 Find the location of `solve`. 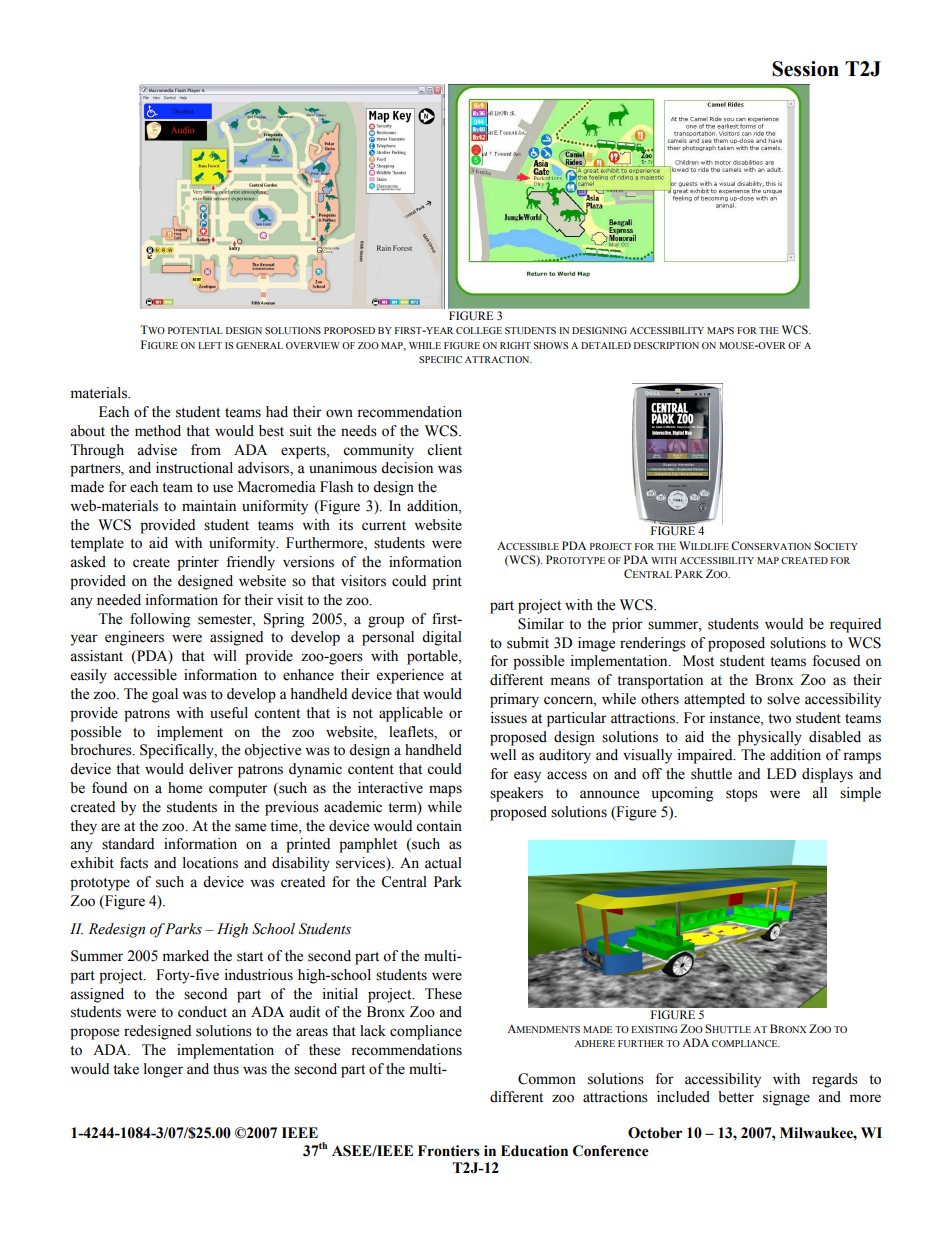

solve is located at coordinates (783, 699).
